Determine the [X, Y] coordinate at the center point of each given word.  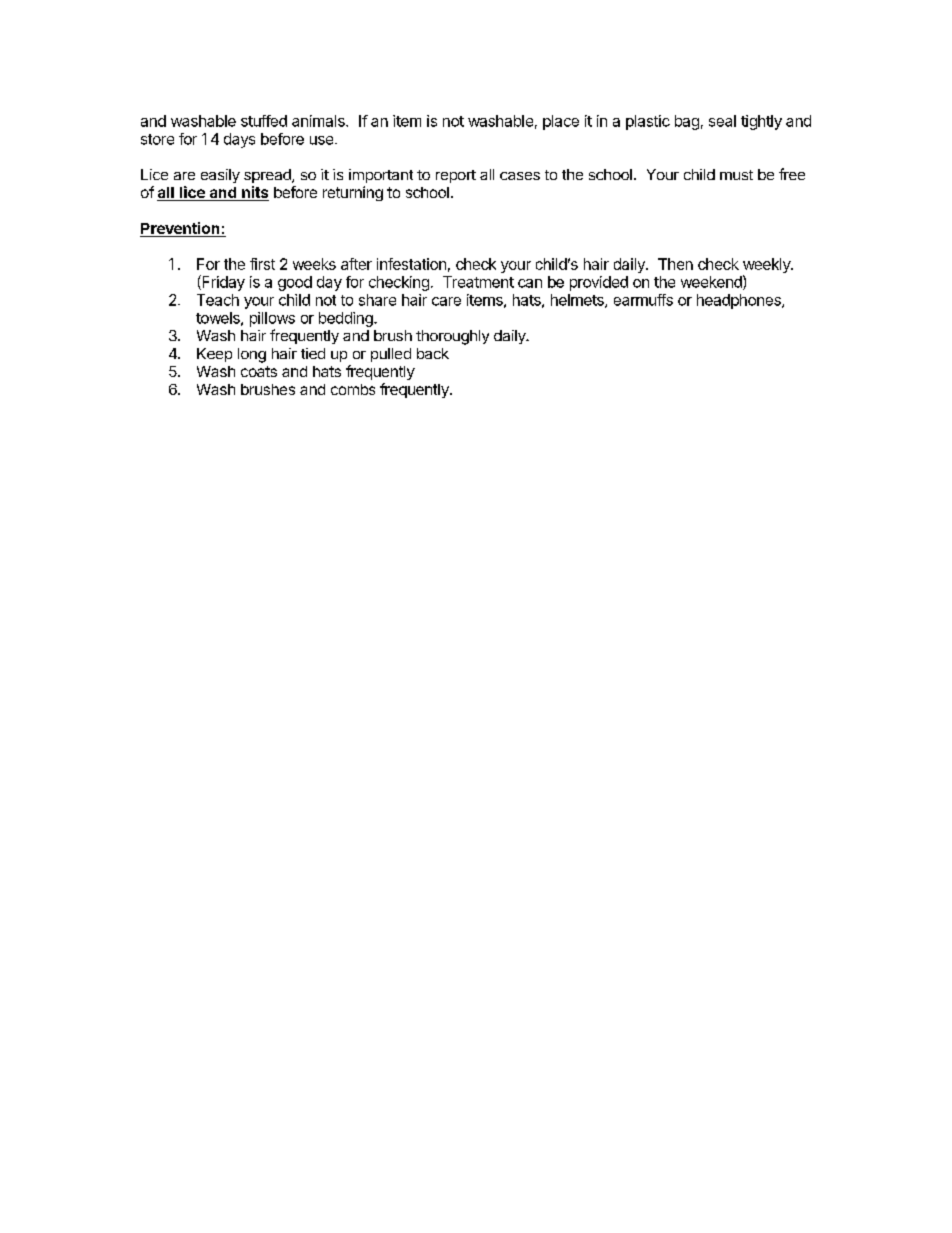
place [561, 122]
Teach [218, 300]
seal [722, 121]
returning [353, 193]
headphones [740, 301]
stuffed [264, 121]
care [446, 301]
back [433, 353]
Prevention [181, 229]
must [736, 175]
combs [353, 389]
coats [259, 371]
